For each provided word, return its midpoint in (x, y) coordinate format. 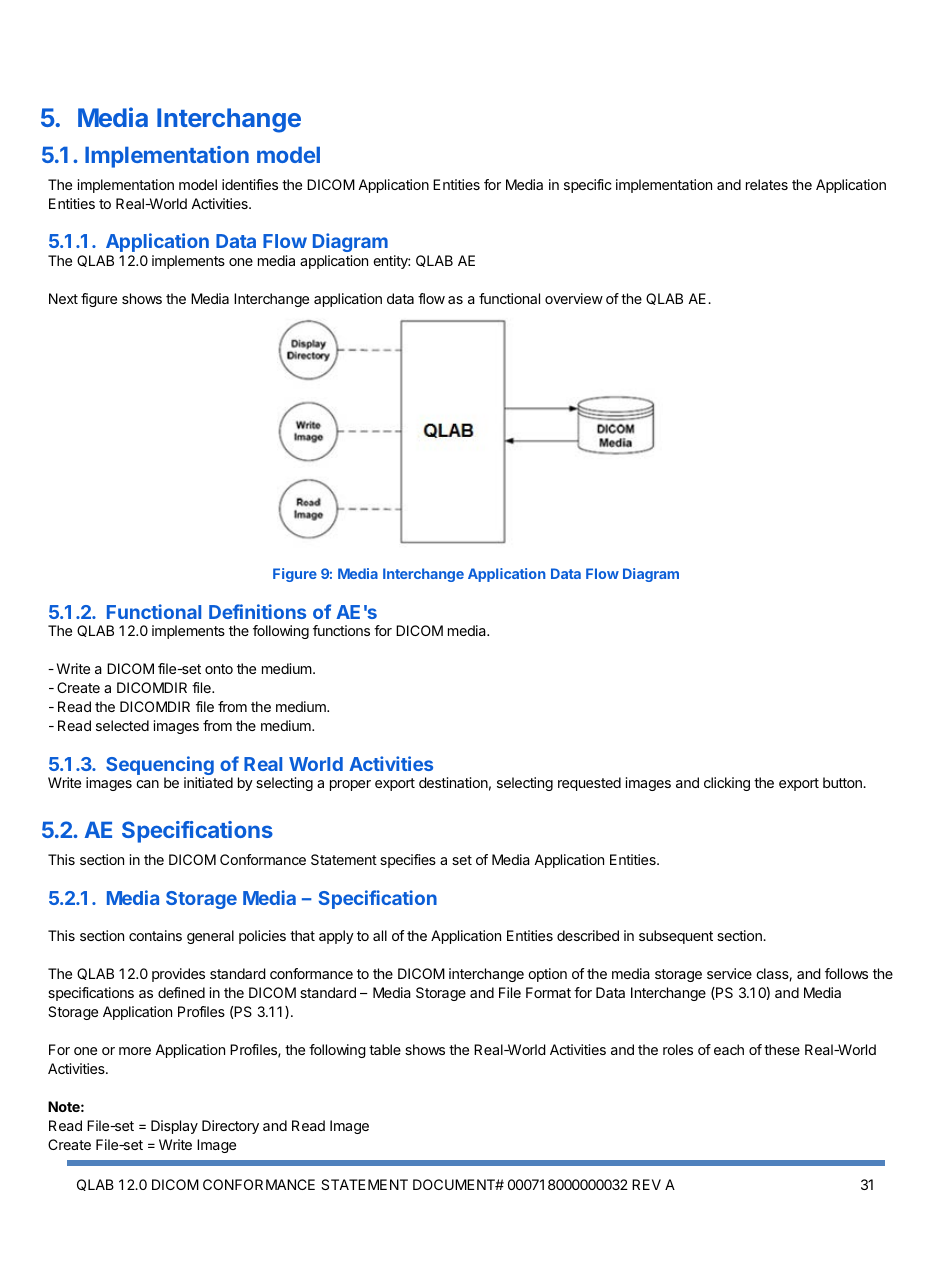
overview (574, 298)
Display (174, 1127)
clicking (727, 784)
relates (767, 184)
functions (341, 630)
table (385, 1049)
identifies (250, 184)
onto (219, 669)
